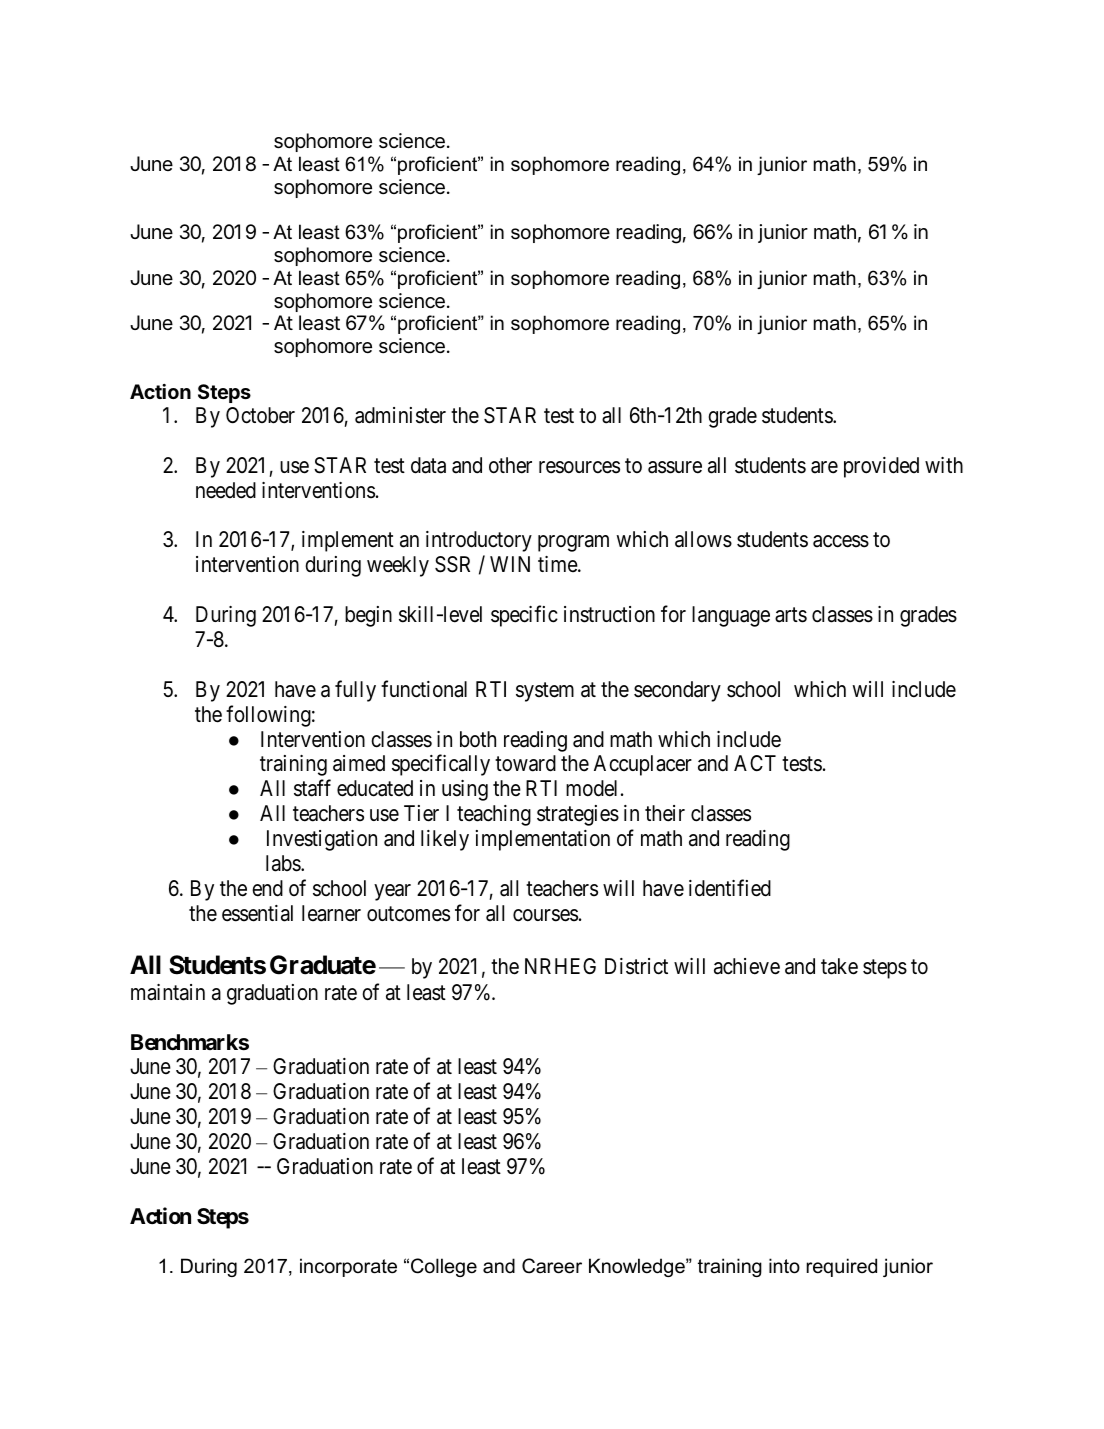 This page has height=1429, width=1104. Describe the element at coordinates (444, 1267) in the page. I see `College` at that location.
